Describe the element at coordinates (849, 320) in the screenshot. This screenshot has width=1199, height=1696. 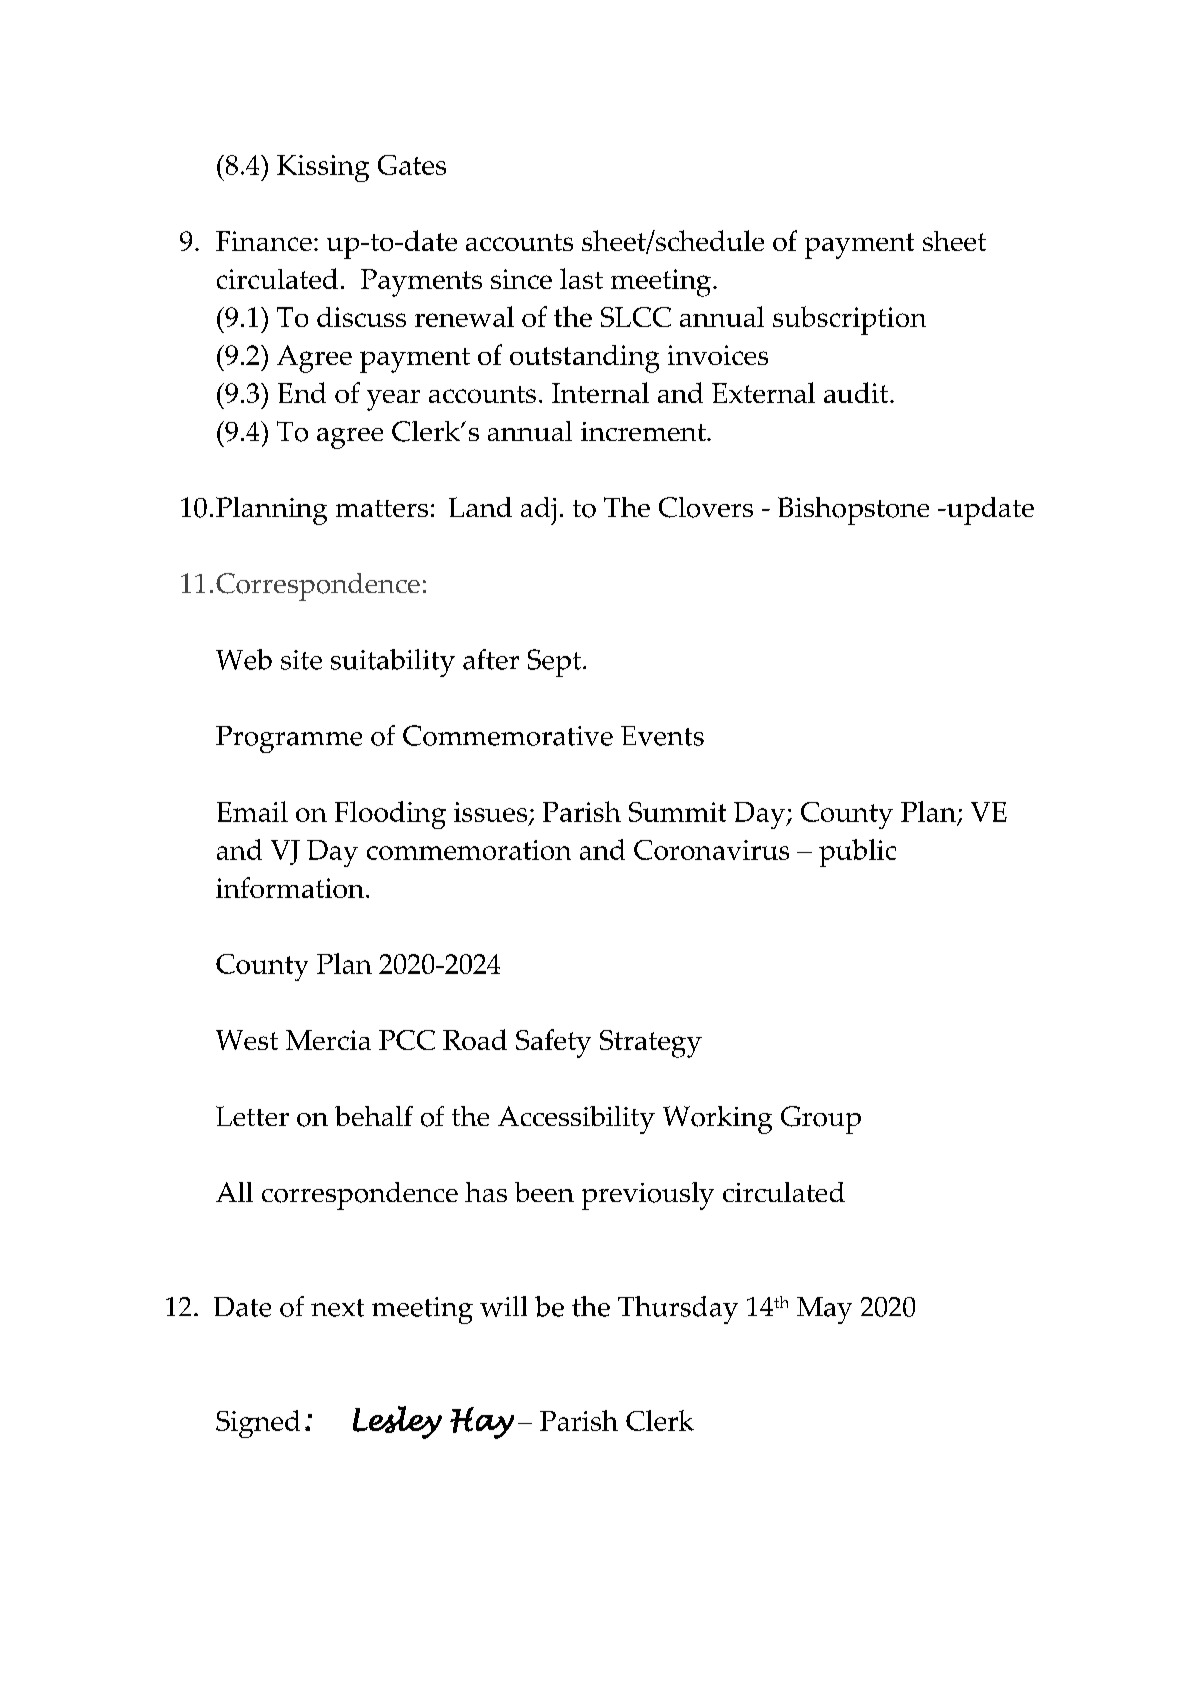
I see `subscription` at that location.
